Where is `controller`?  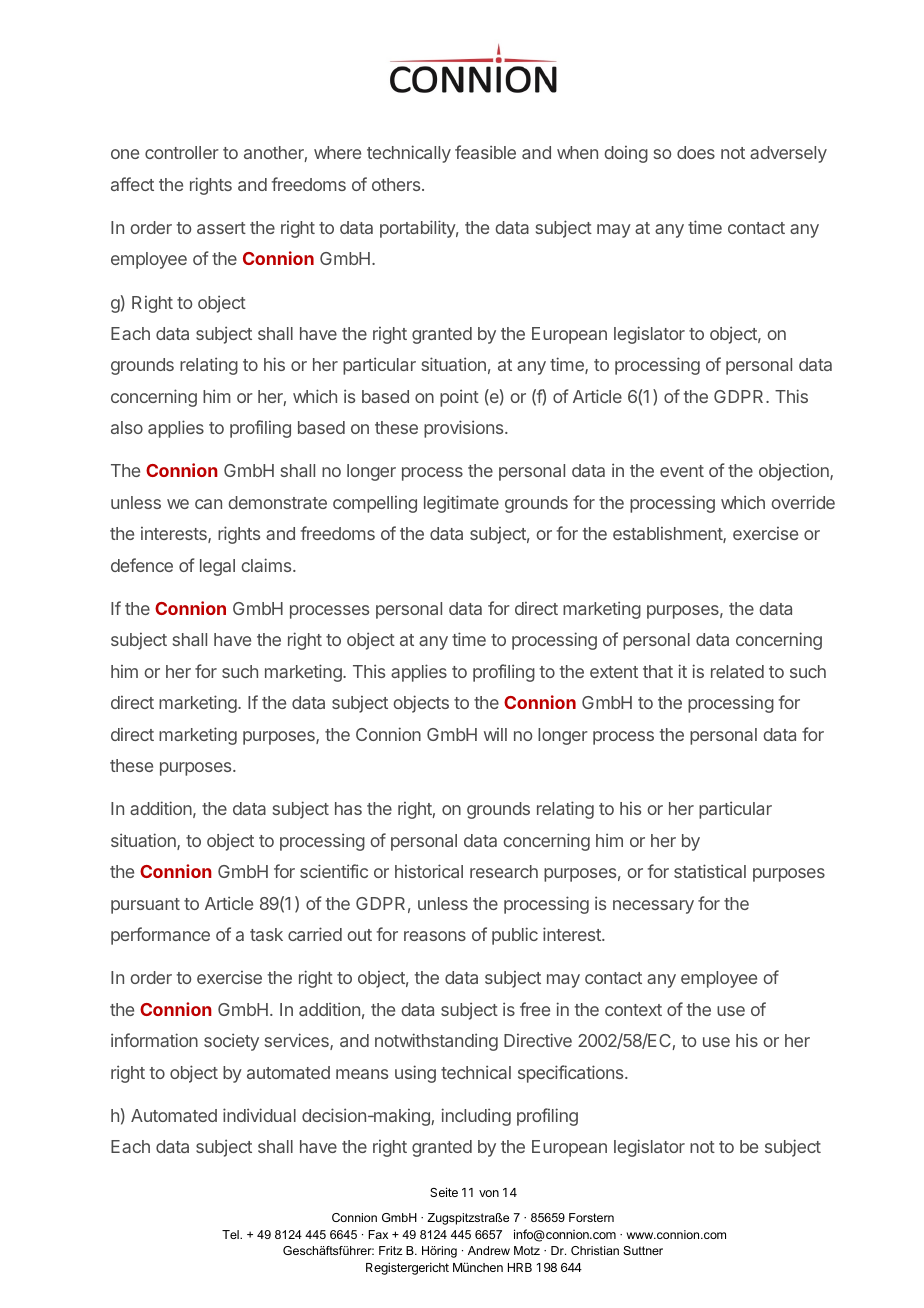
controller is located at coordinates (182, 152).
